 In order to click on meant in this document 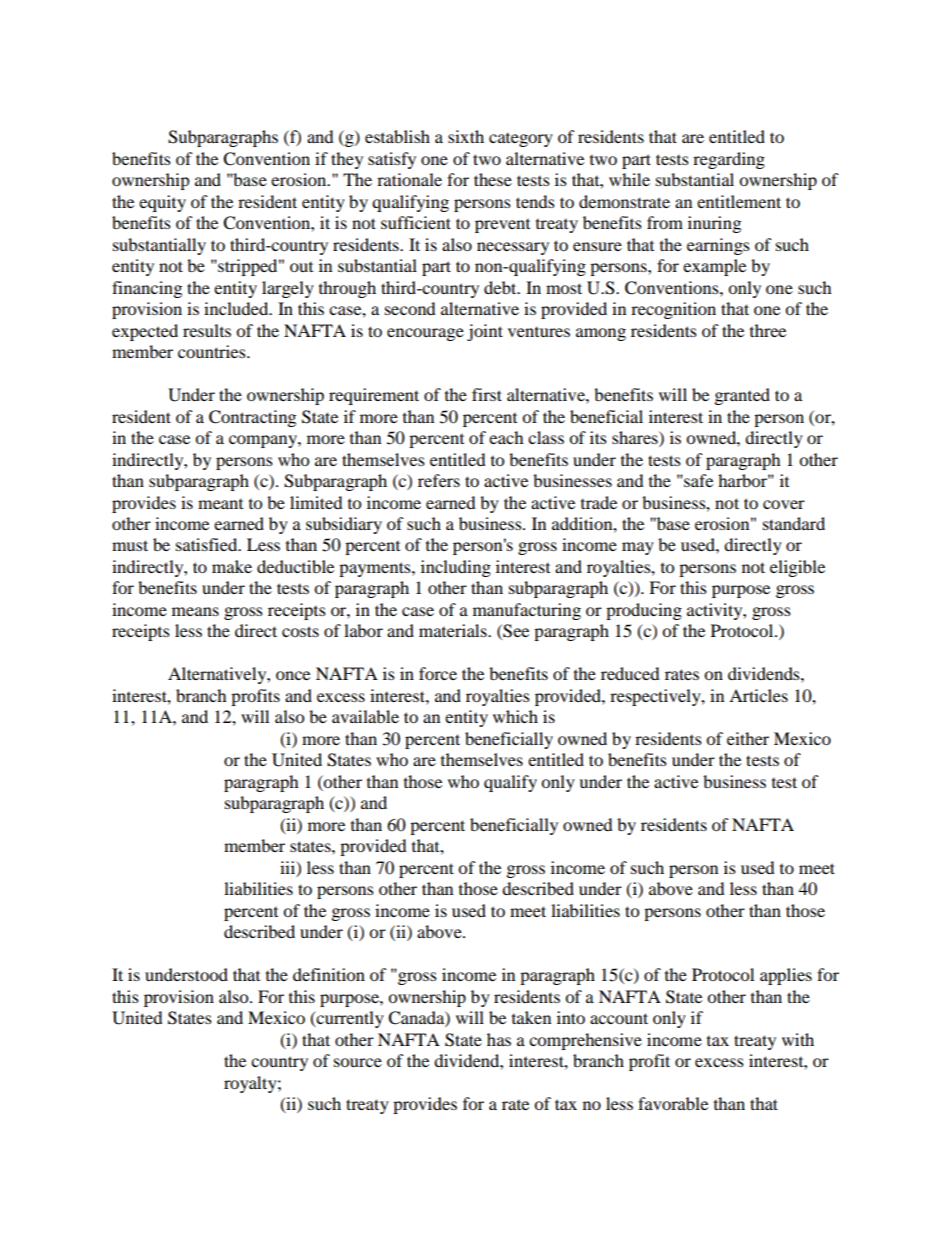, I will do `click(220, 504)`.
